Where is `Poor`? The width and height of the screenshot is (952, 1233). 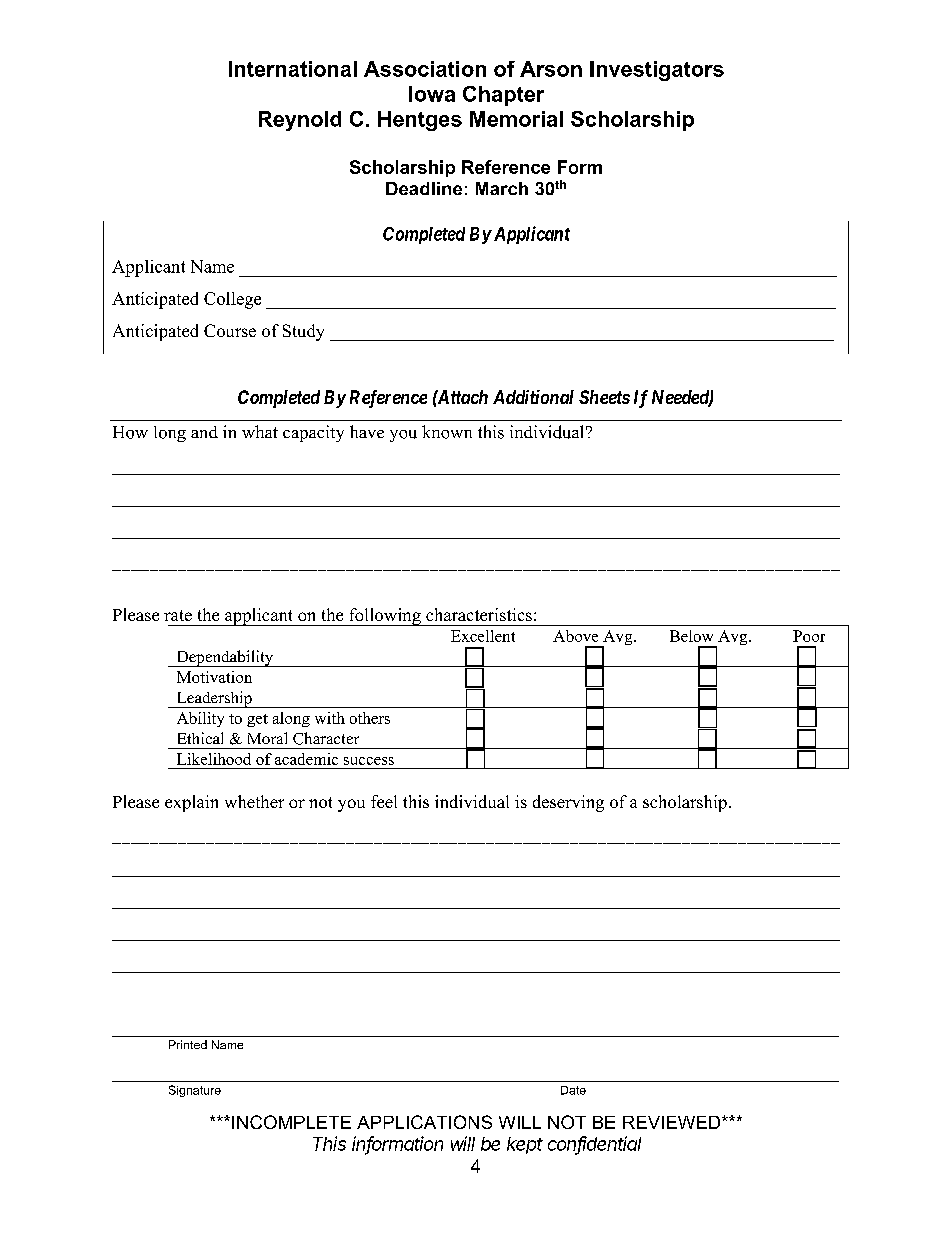 Poor is located at coordinates (809, 636).
